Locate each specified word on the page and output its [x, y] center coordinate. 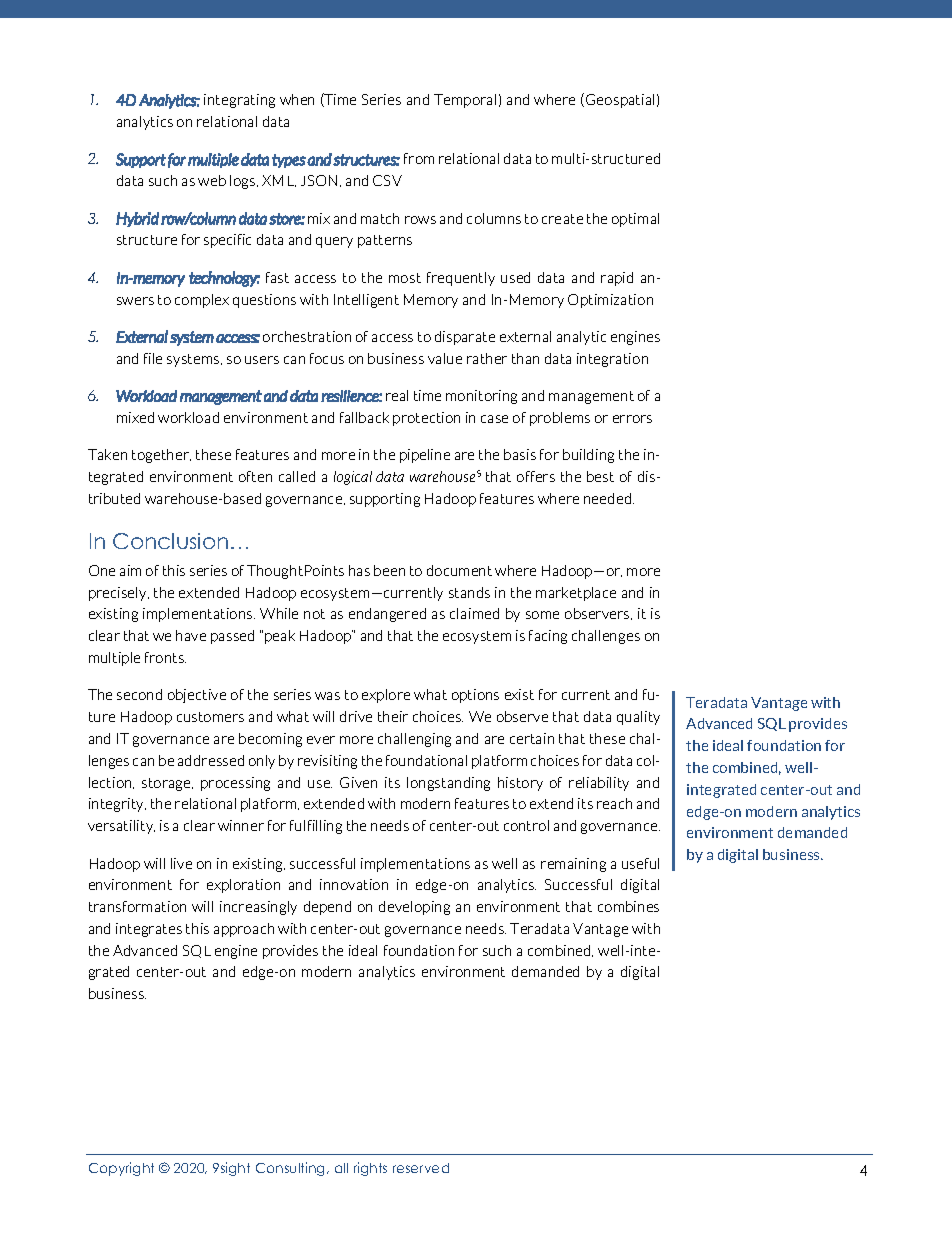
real [397, 395]
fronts [165, 657]
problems [560, 419]
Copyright [121, 1169]
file [153, 358]
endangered [387, 615]
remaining [573, 865]
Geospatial [620, 101]
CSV [387, 180]
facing [548, 637]
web [212, 180]
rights [370, 1169]
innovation [354, 884]
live [181, 863]
